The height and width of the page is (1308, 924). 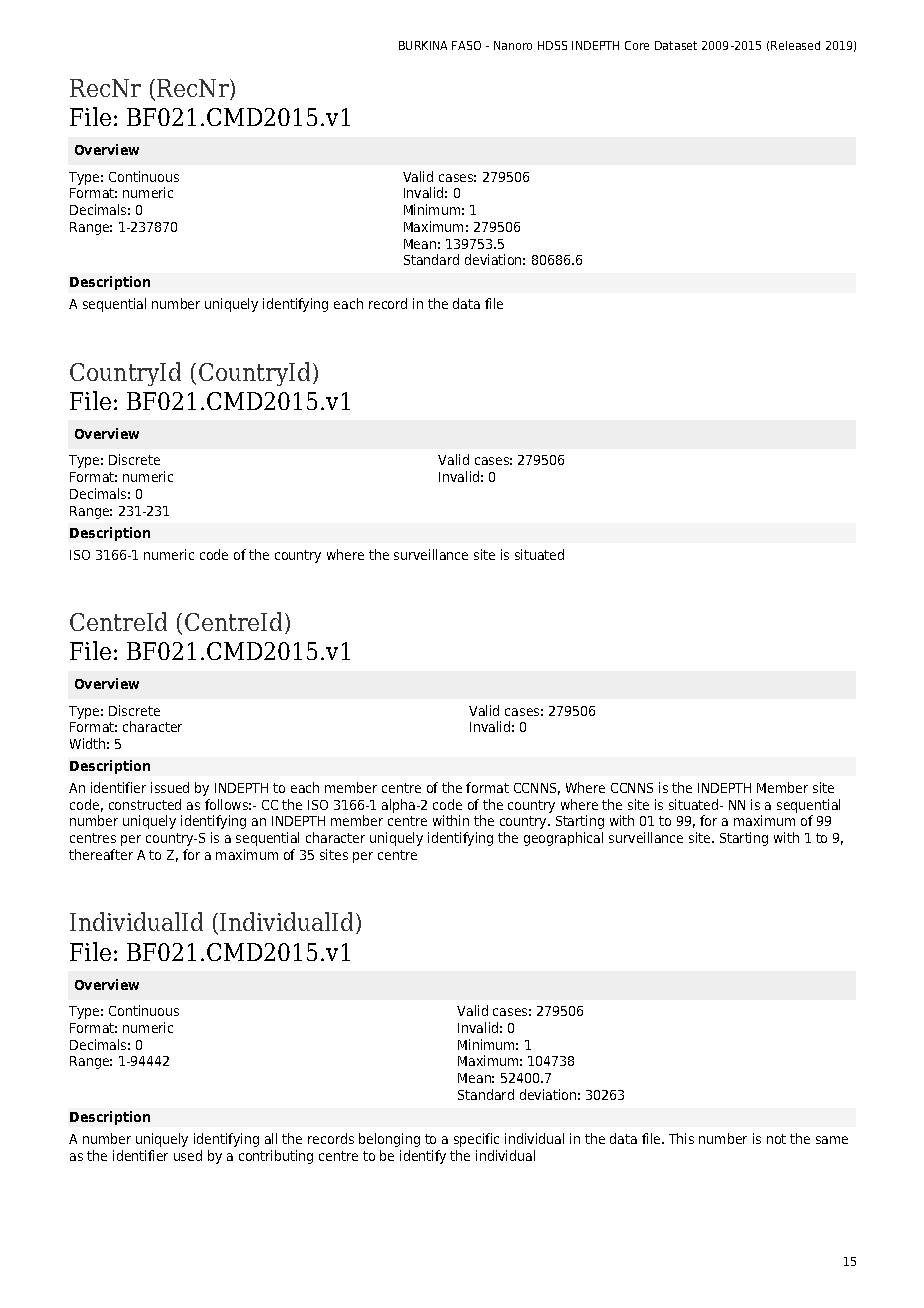 What do you see at coordinates (145, 804) in the page?
I see `constructed` at bounding box center [145, 804].
